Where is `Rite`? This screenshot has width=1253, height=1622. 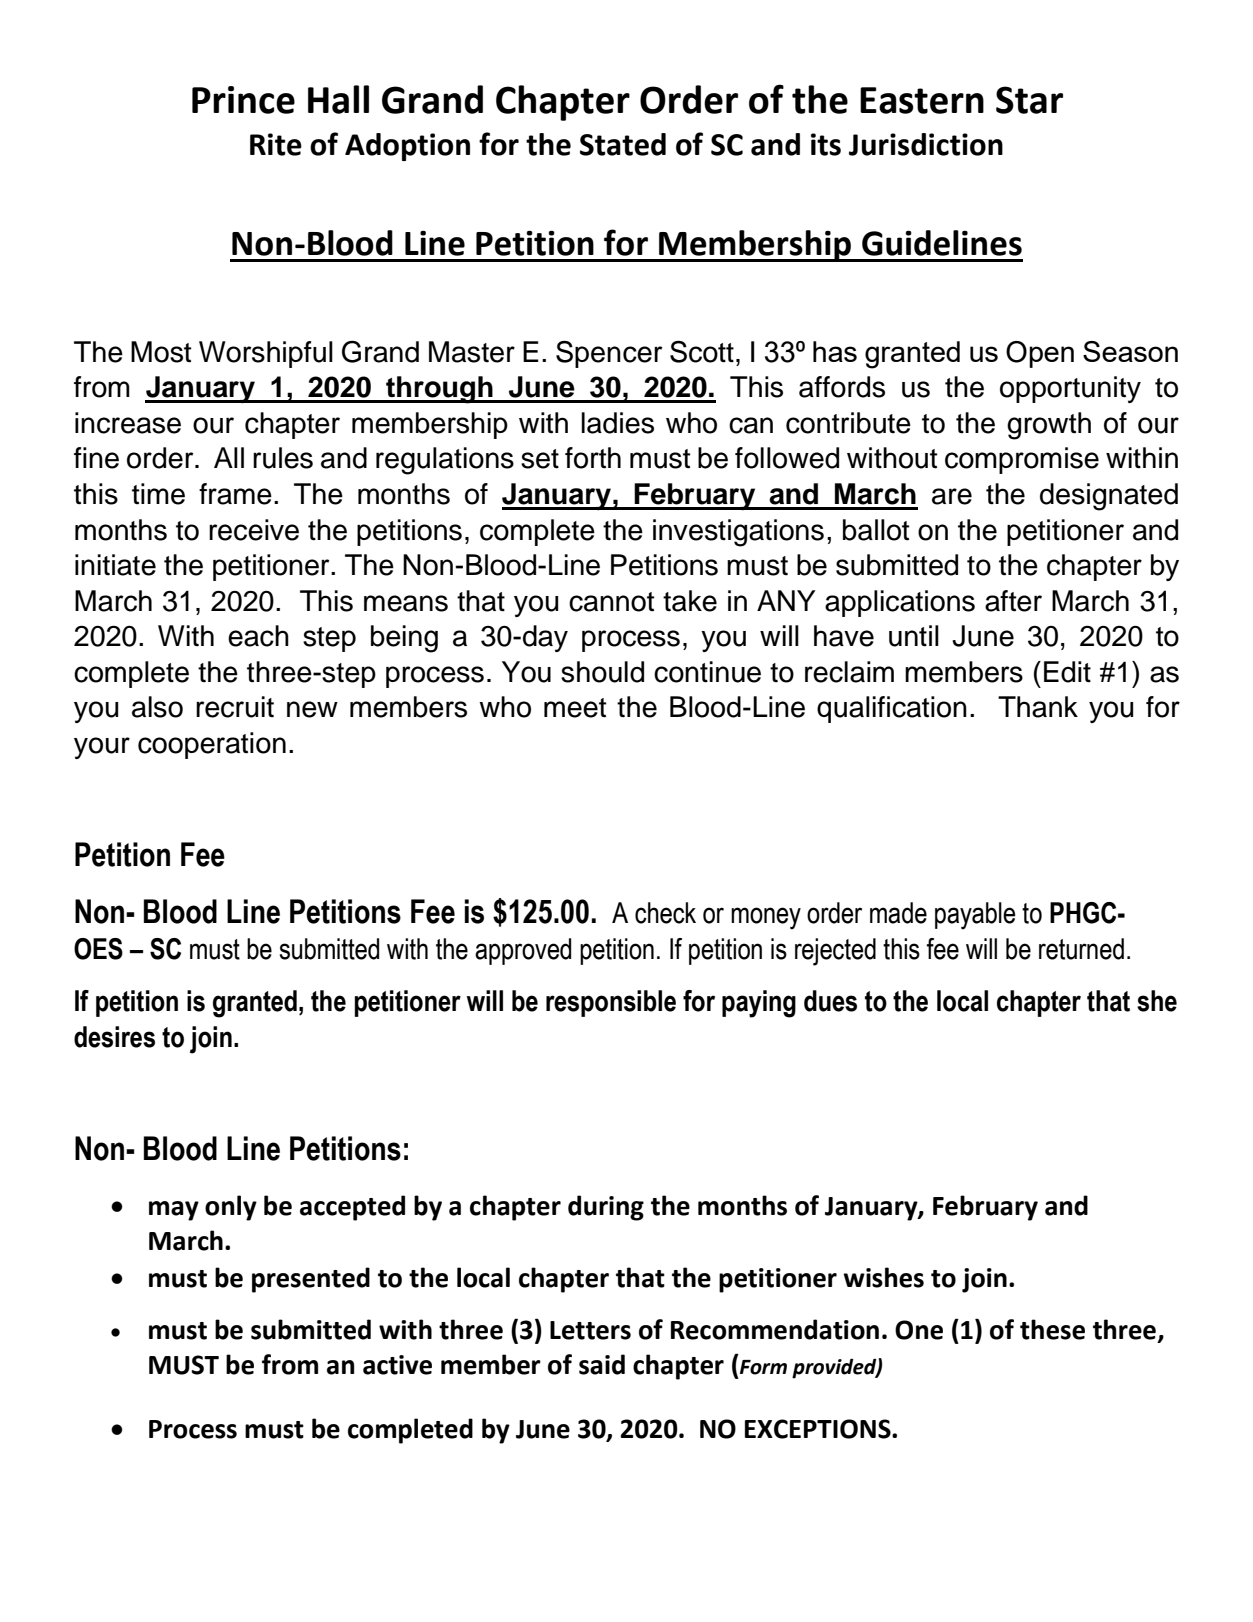
Rite is located at coordinates (276, 144).
